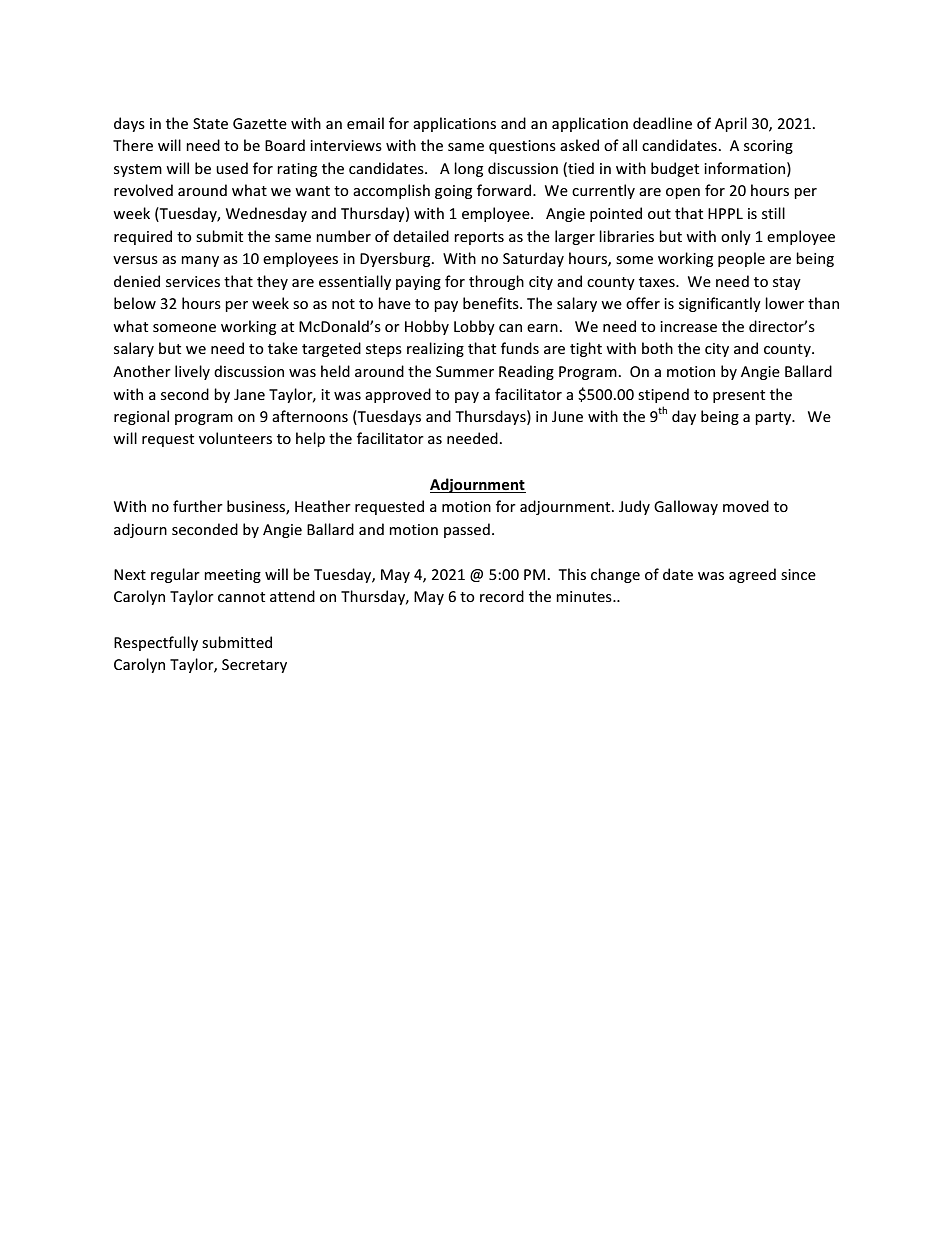 This screenshot has height=1233, width=952. What do you see at coordinates (746, 506) in the screenshot?
I see `moved` at bounding box center [746, 506].
